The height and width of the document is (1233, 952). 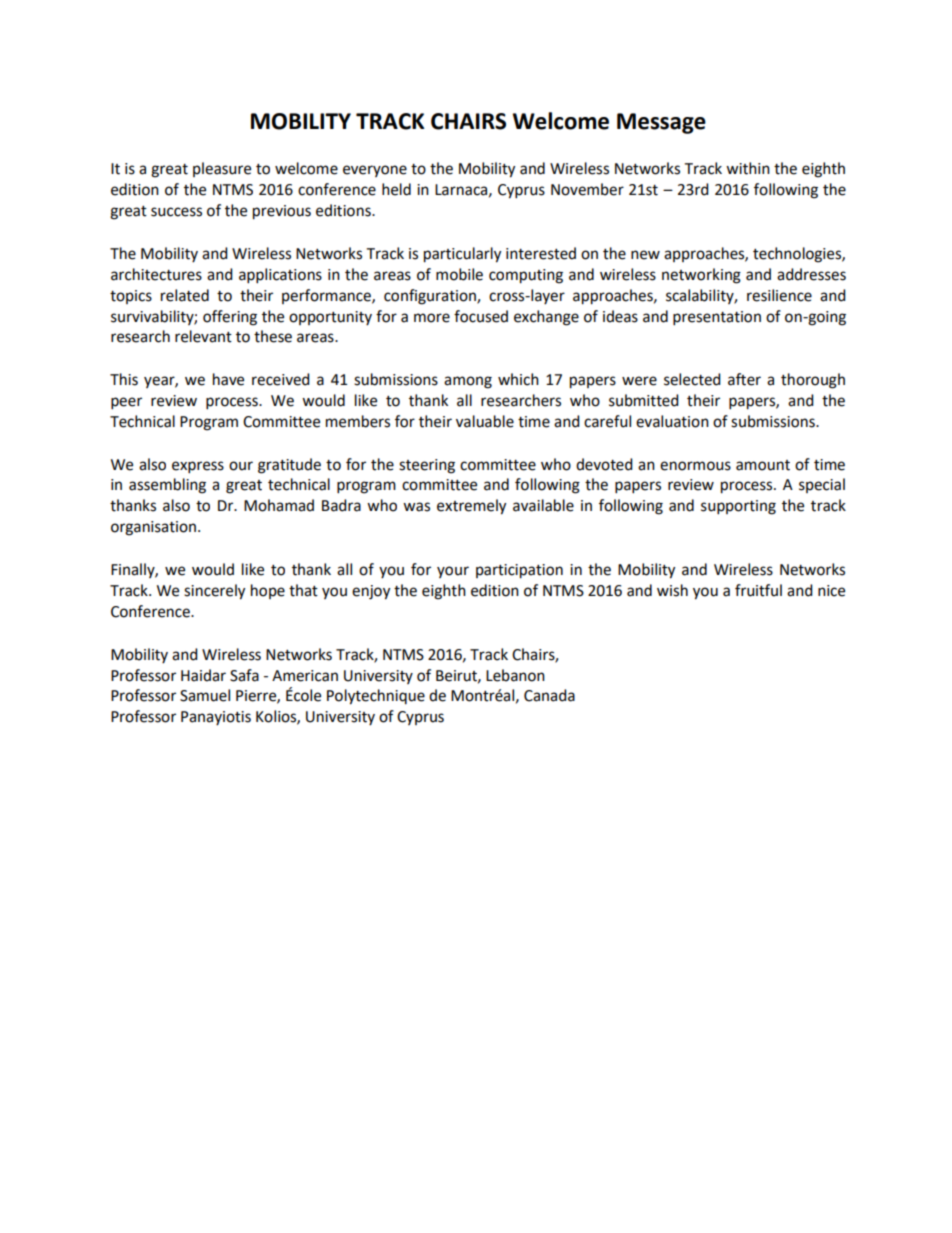 I want to click on extremely, so click(x=471, y=507).
